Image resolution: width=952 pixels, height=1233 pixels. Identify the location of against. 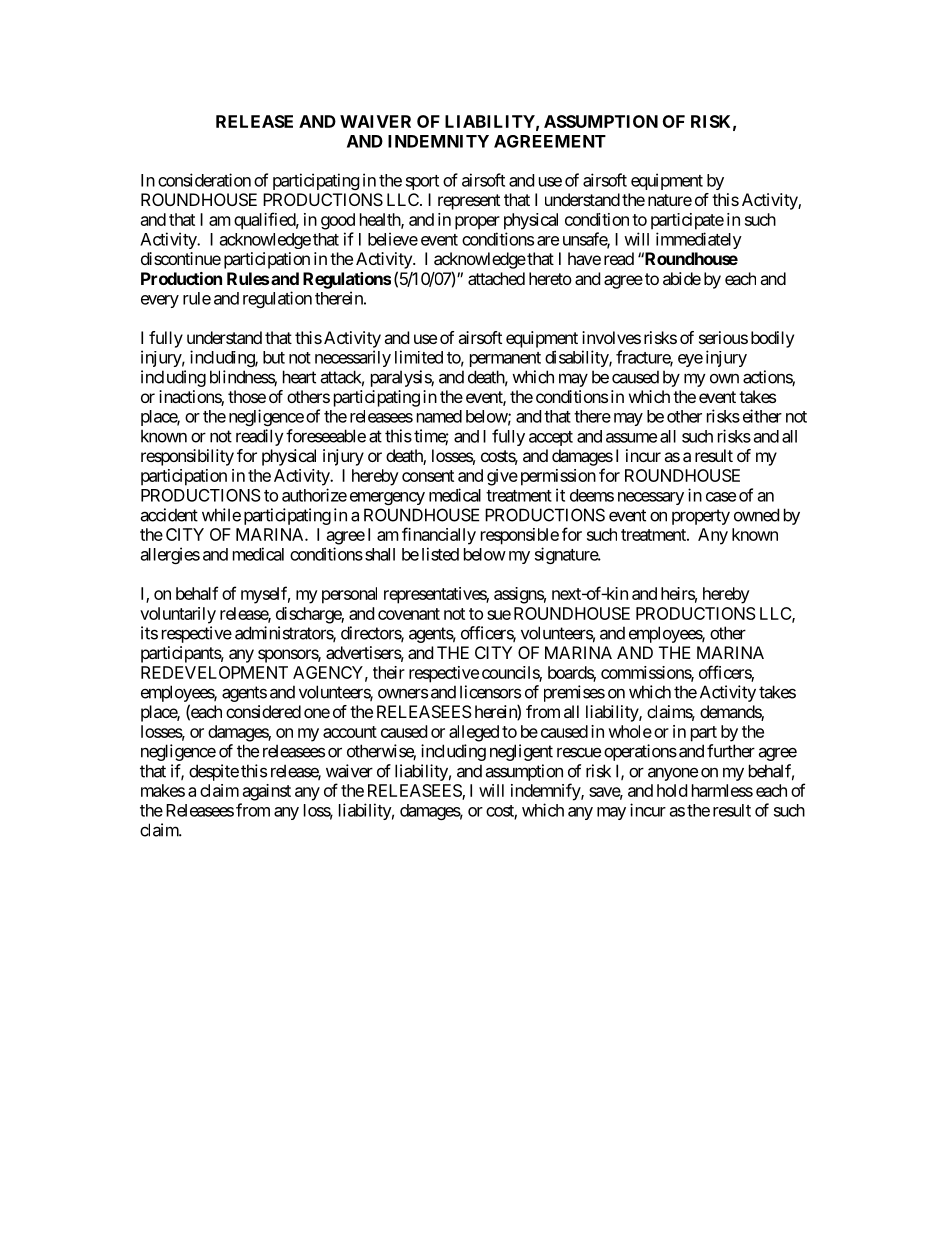
(267, 792).
